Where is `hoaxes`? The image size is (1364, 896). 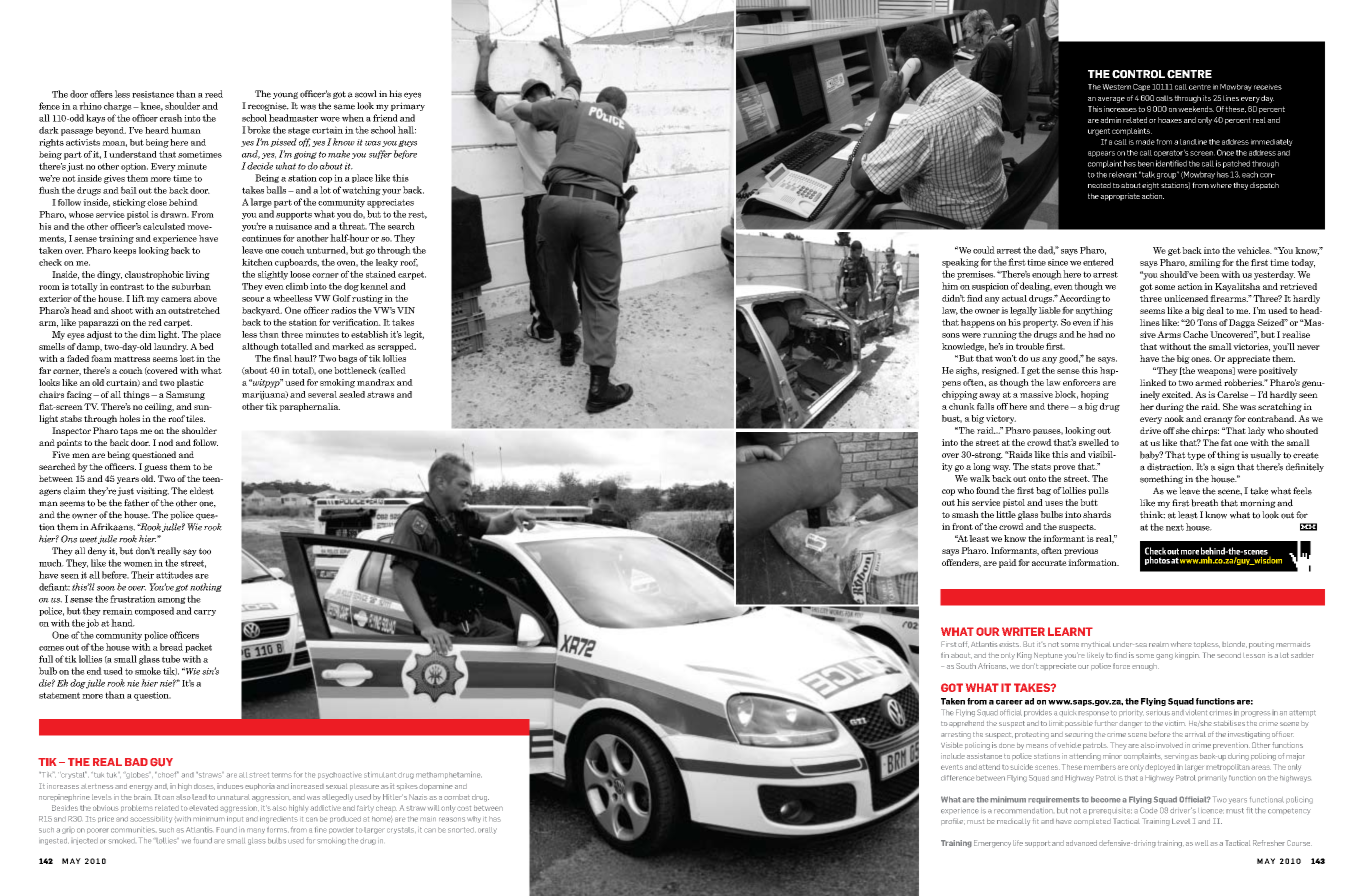
hoaxes is located at coordinates (1170, 120).
